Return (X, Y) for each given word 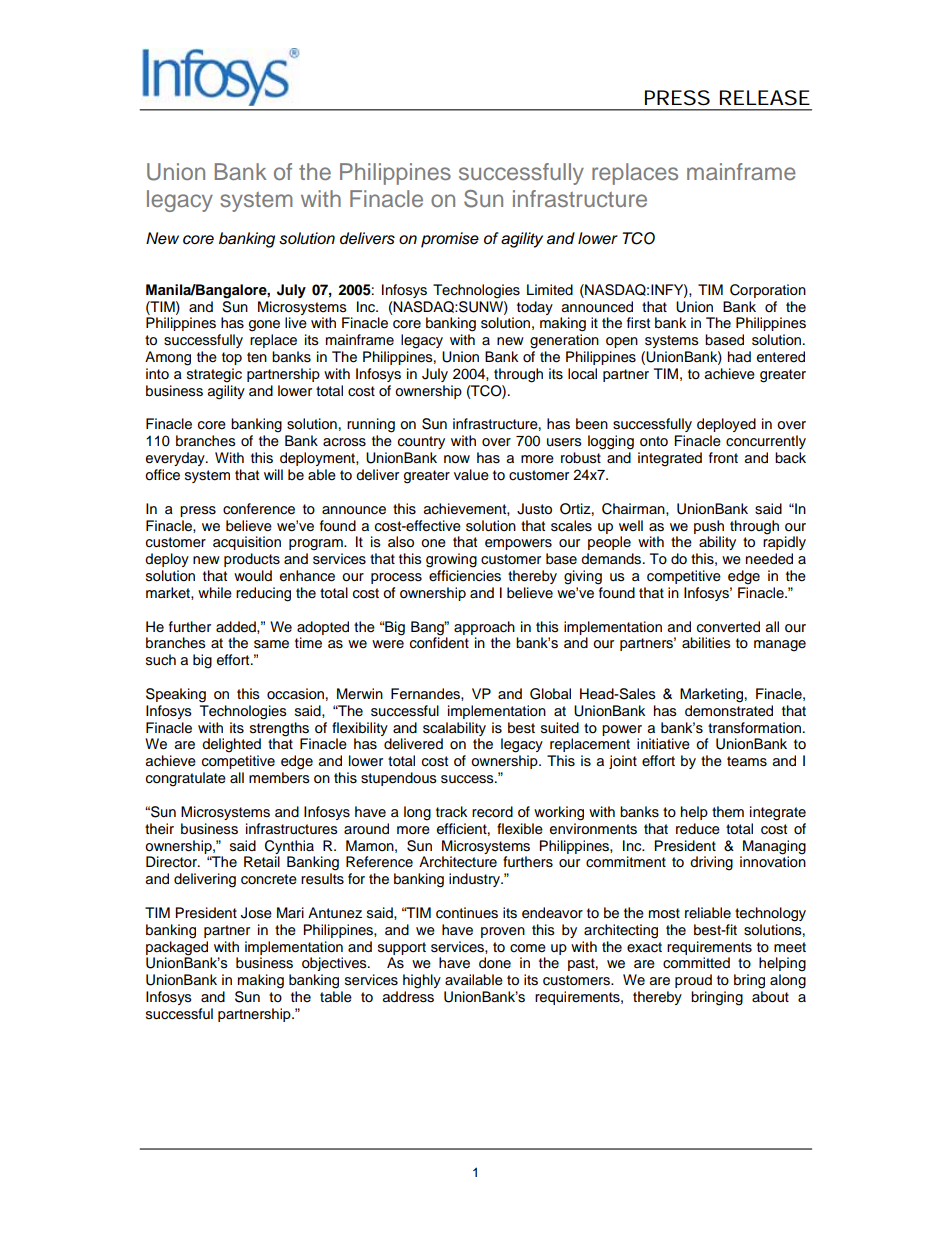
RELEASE (765, 98)
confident (439, 642)
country (421, 442)
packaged (177, 948)
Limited (550, 289)
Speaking (176, 695)
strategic (214, 375)
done (495, 963)
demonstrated (729, 711)
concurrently (766, 442)
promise (450, 240)
